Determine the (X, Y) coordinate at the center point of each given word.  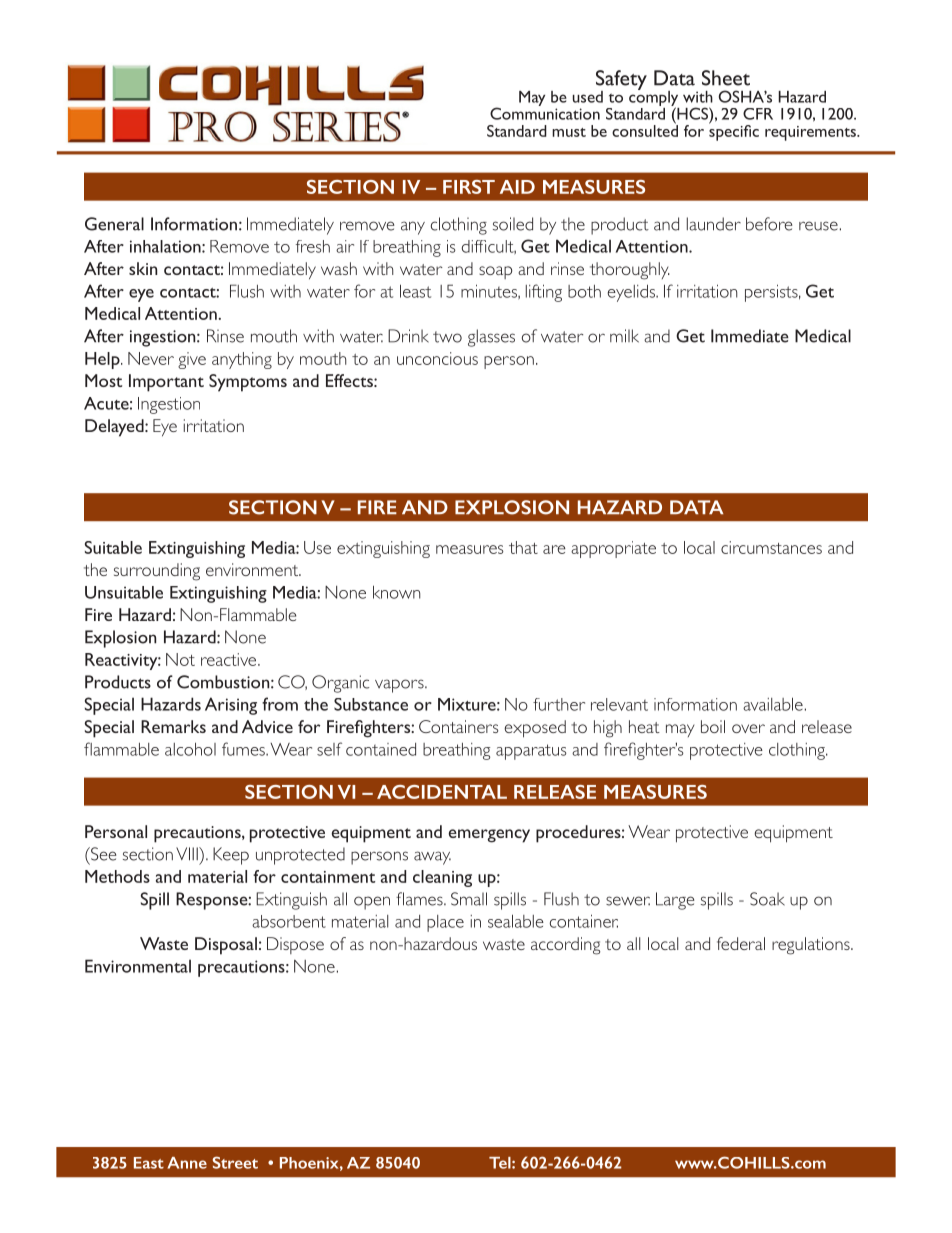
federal (741, 943)
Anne (187, 1163)
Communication (545, 112)
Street (235, 1162)
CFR (758, 114)
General (114, 224)
